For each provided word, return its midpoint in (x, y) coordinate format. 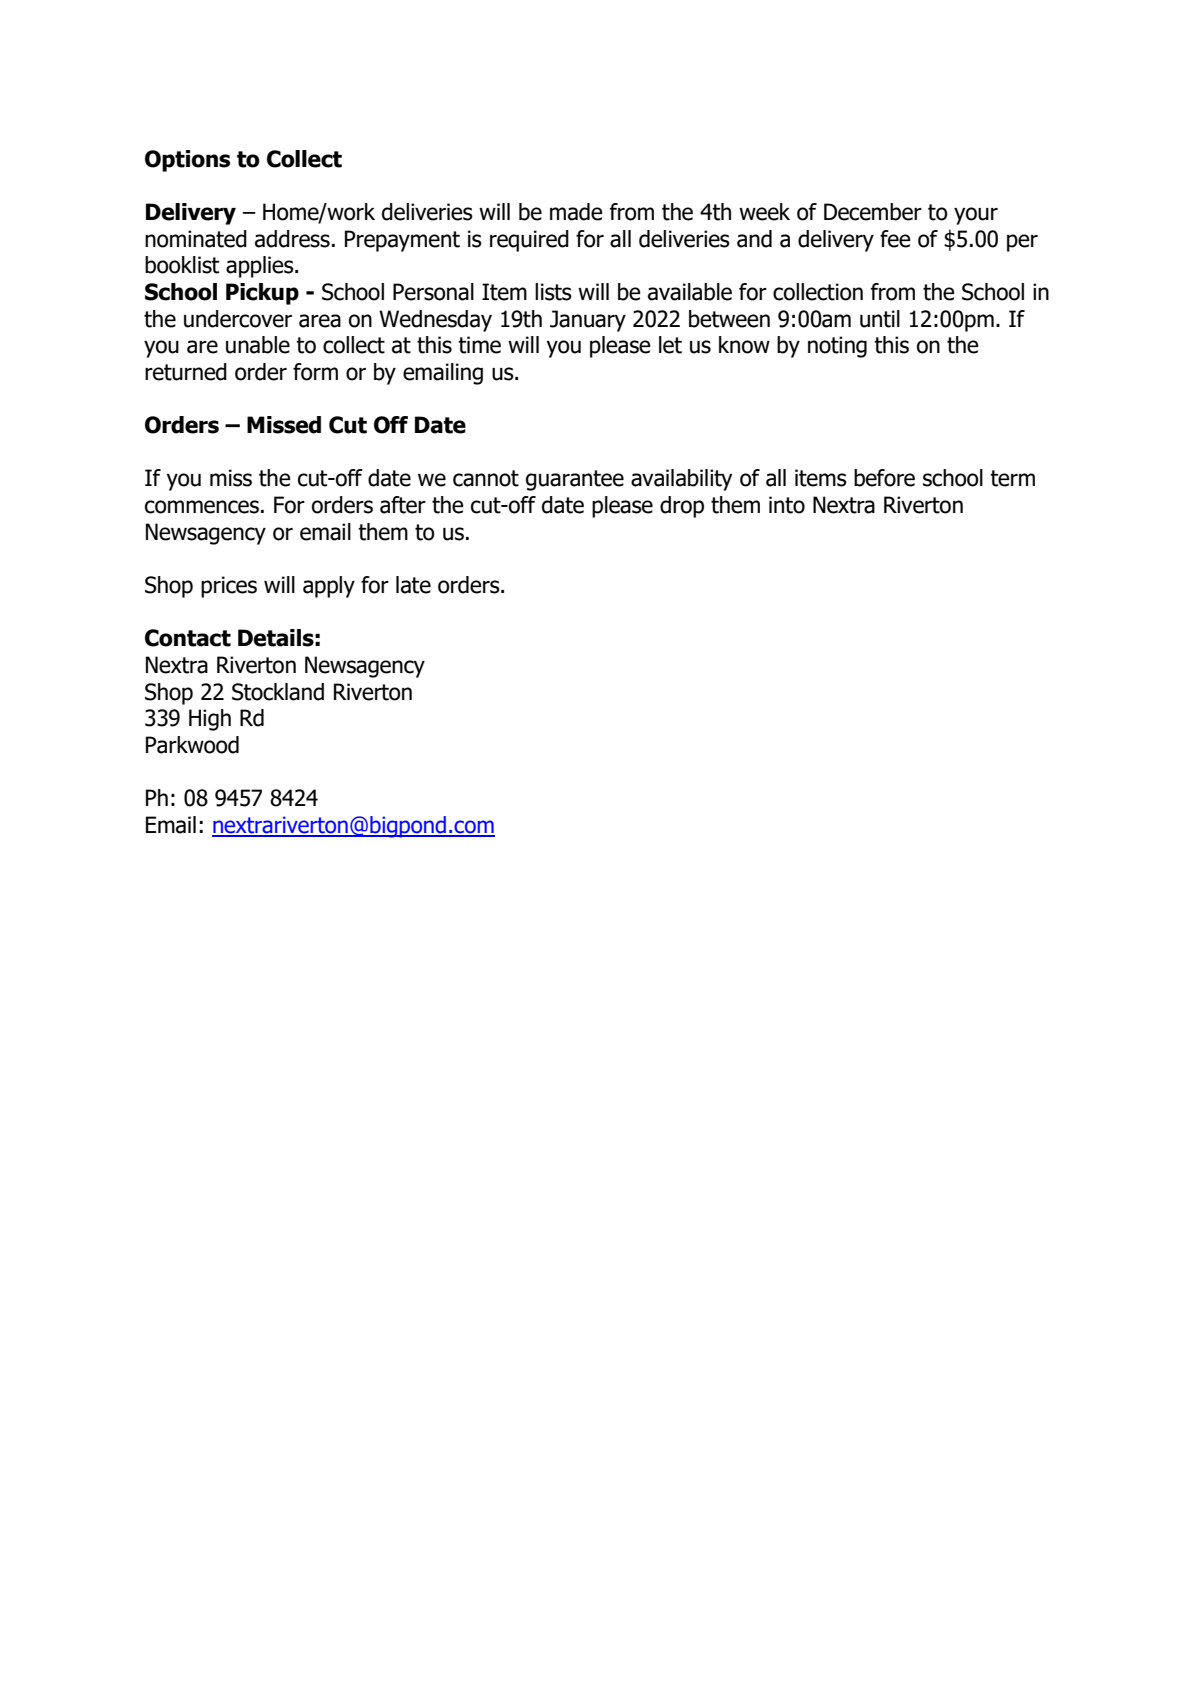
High (210, 720)
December (873, 212)
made (576, 212)
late (413, 585)
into (787, 505)
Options (187, 161)
